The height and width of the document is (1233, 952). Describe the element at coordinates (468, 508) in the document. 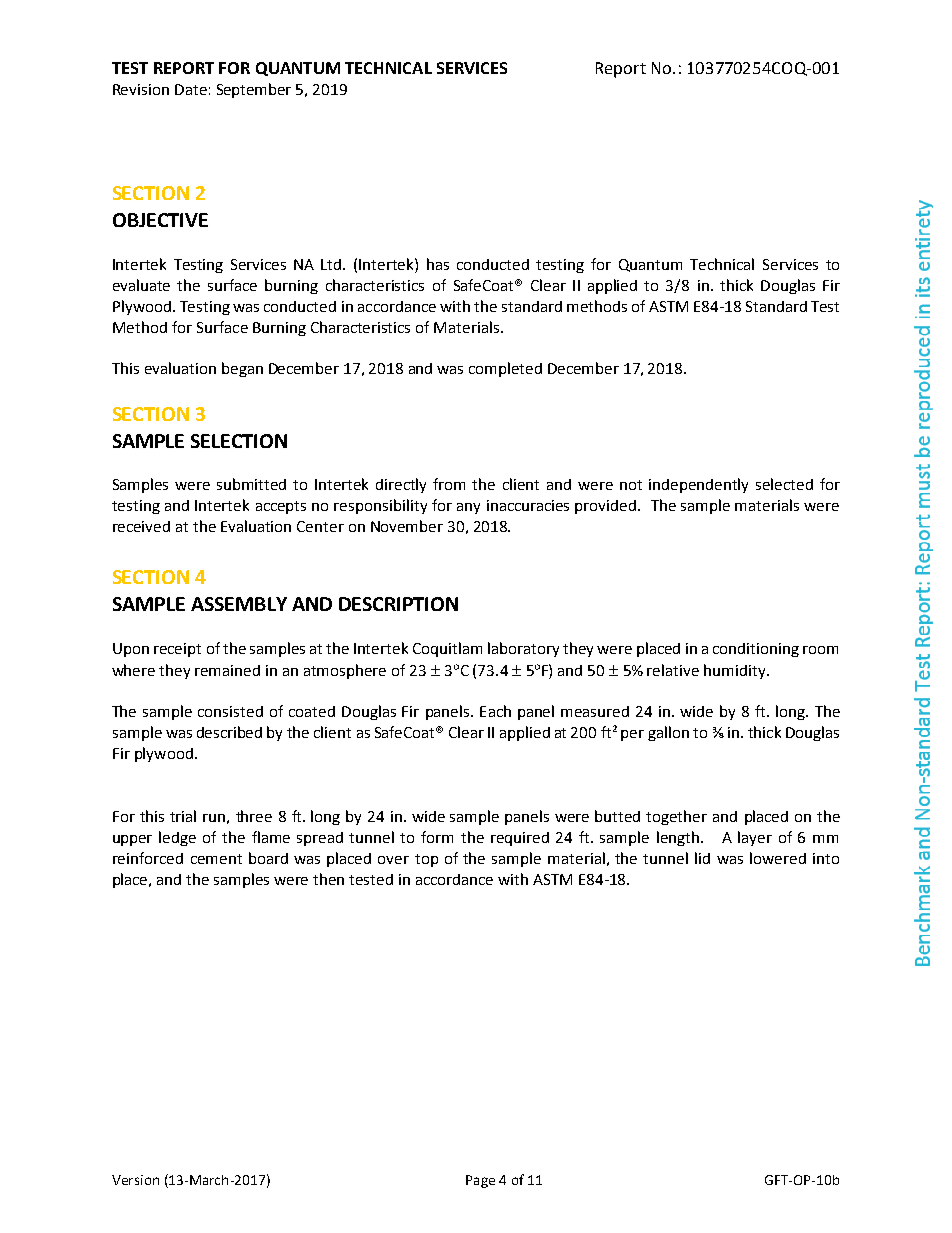

I see `any` at that location.
